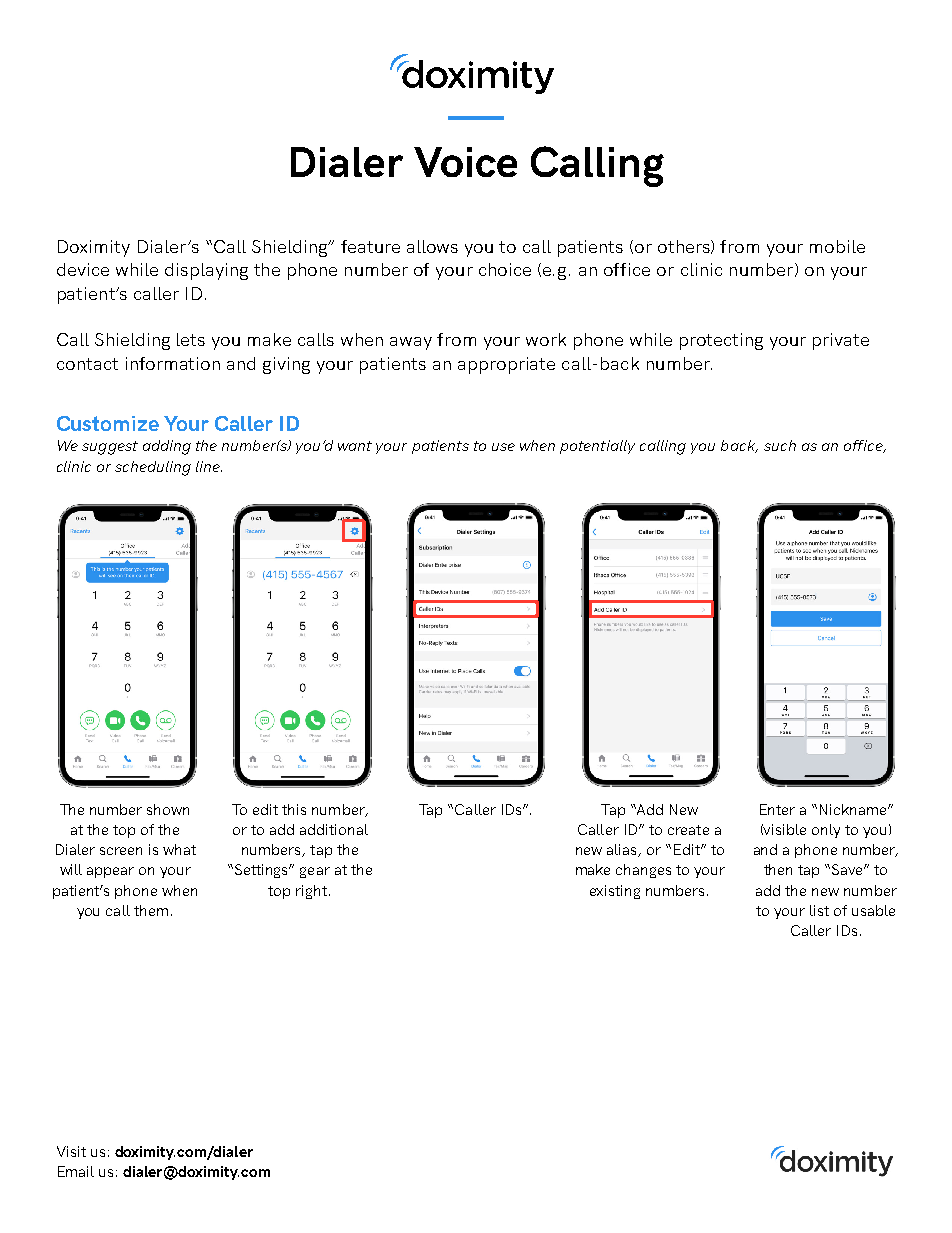 This page has width=952, height=1233. I want to click on scheduling, so click(153, 468).
